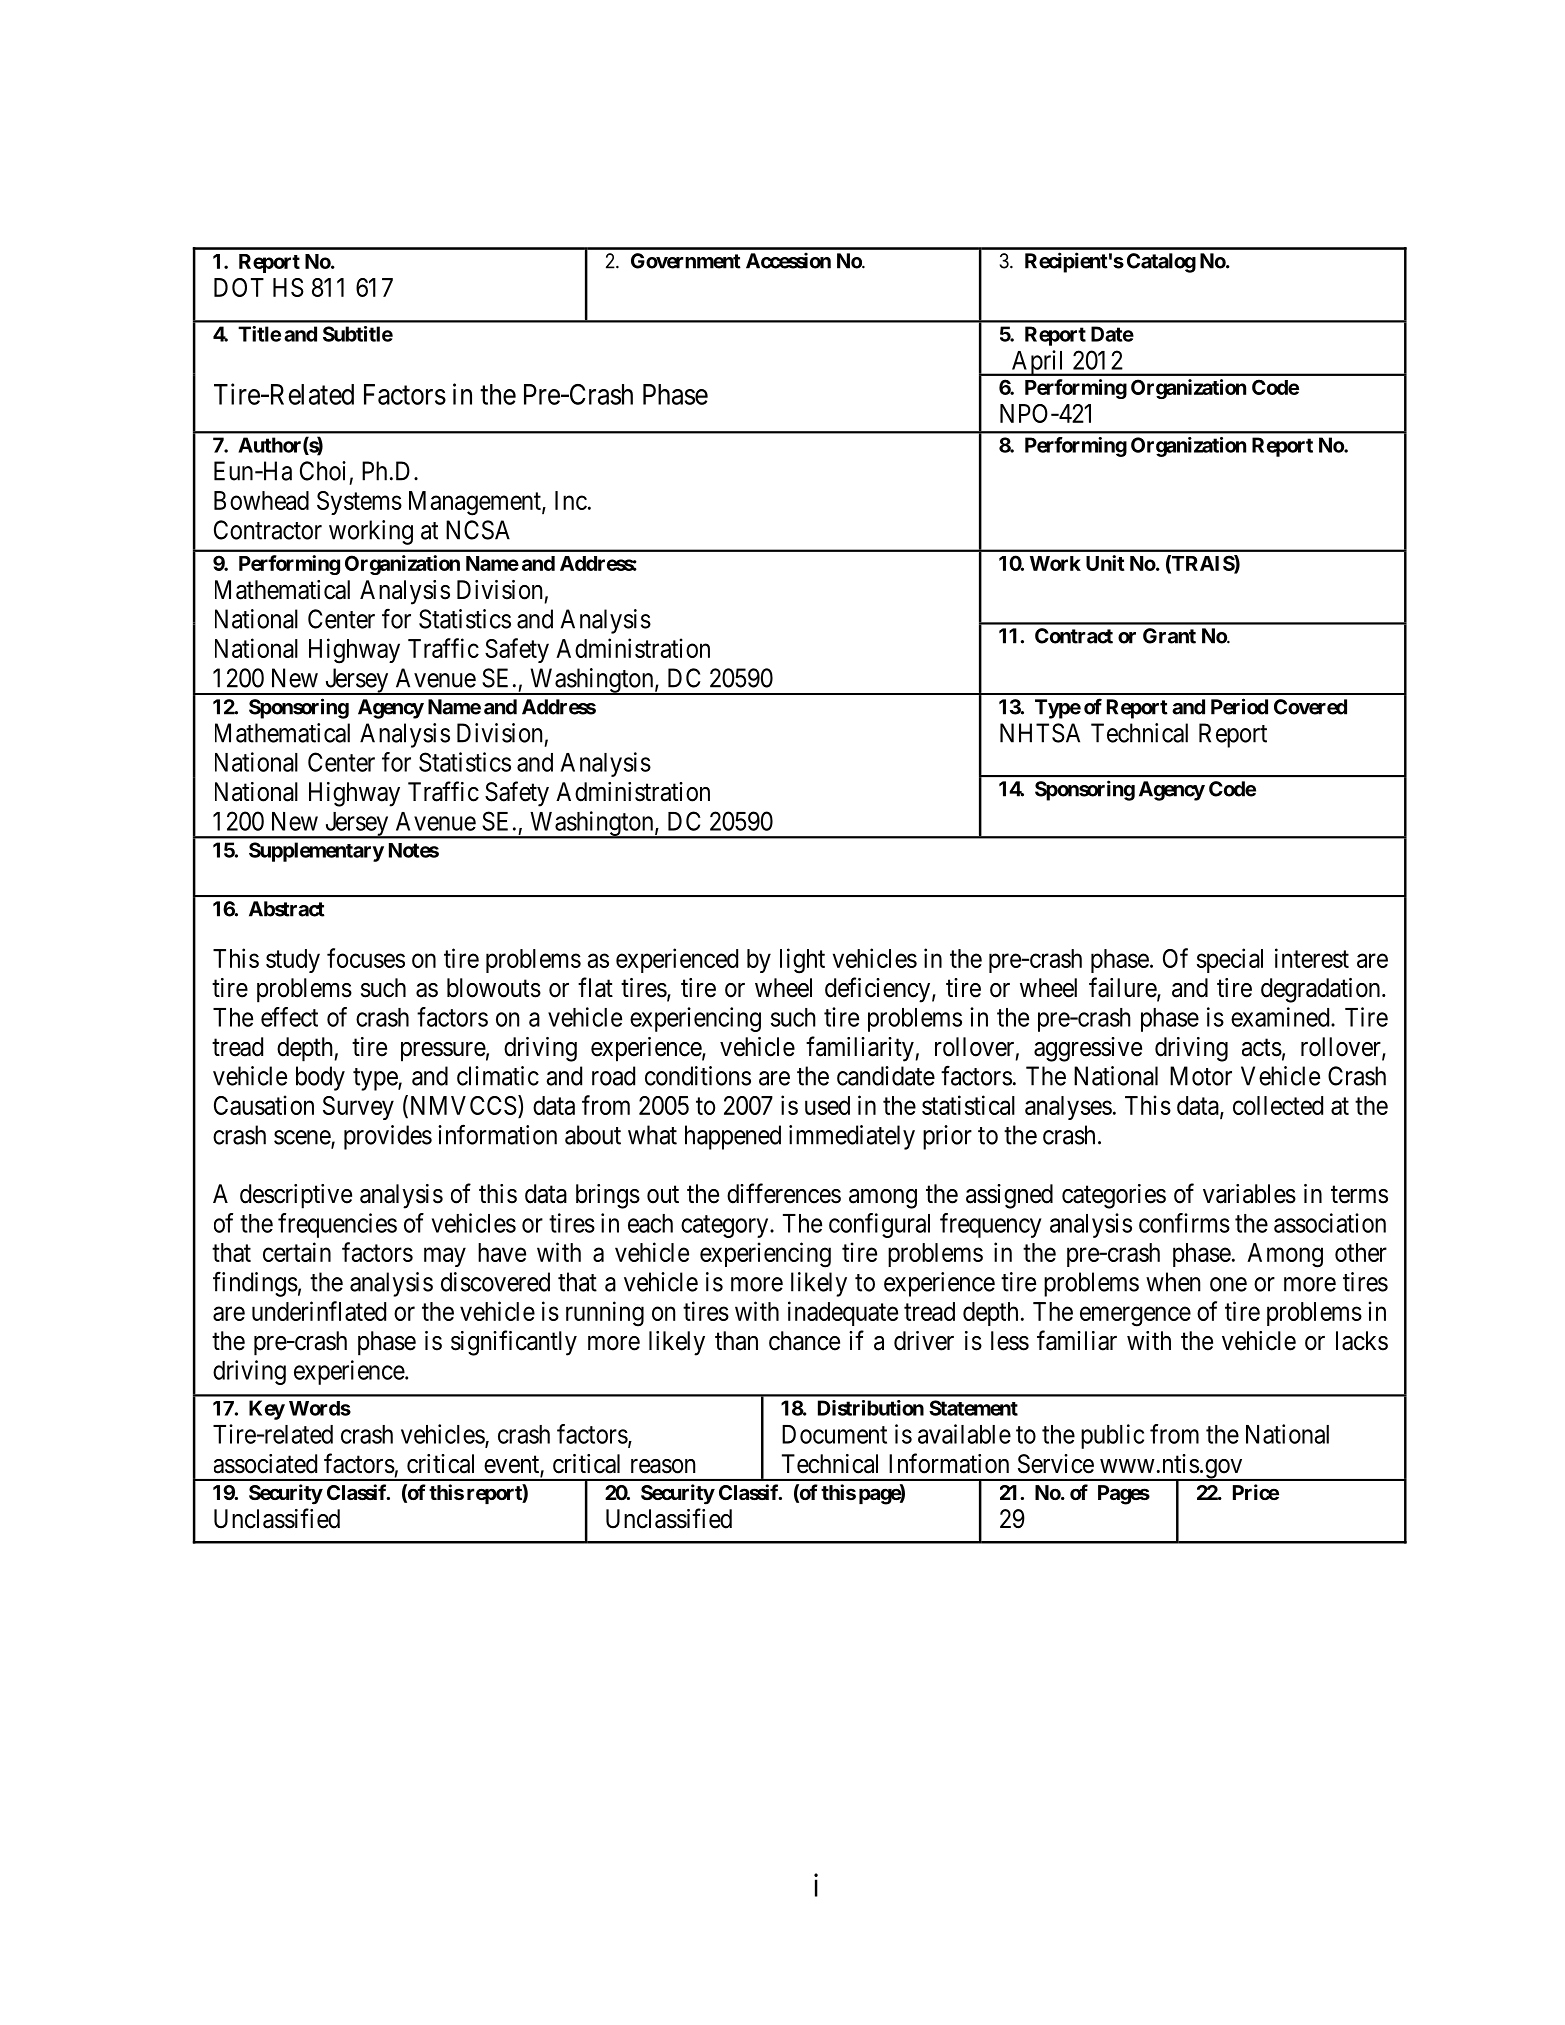 This screenshot has height=2025, width=1565. What do you see at coordinates (239, 287) in the screenshot?
I see `DOT` at bounding box center [239, 287].
